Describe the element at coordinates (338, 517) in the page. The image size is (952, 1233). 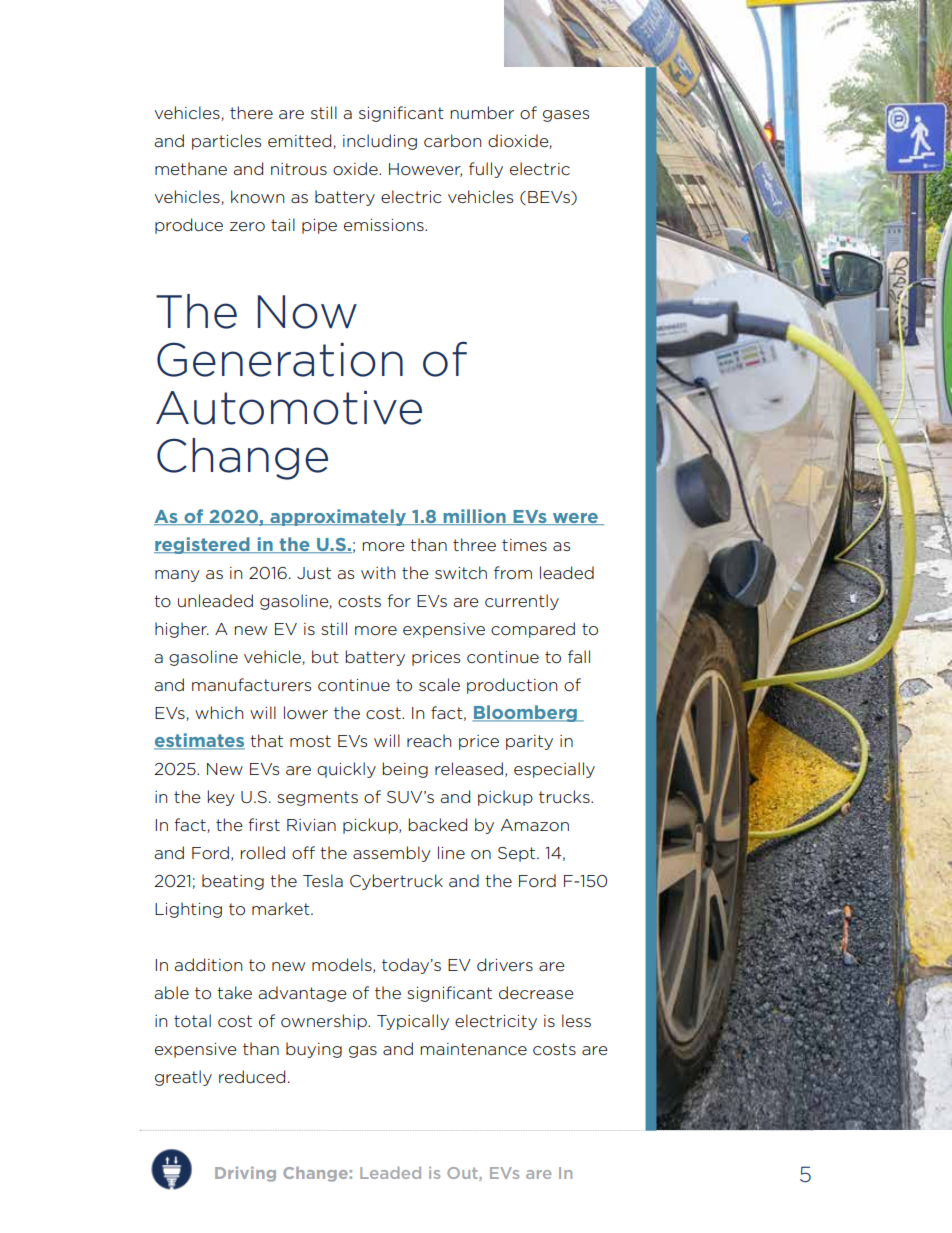
I see `approximately` at that location.
